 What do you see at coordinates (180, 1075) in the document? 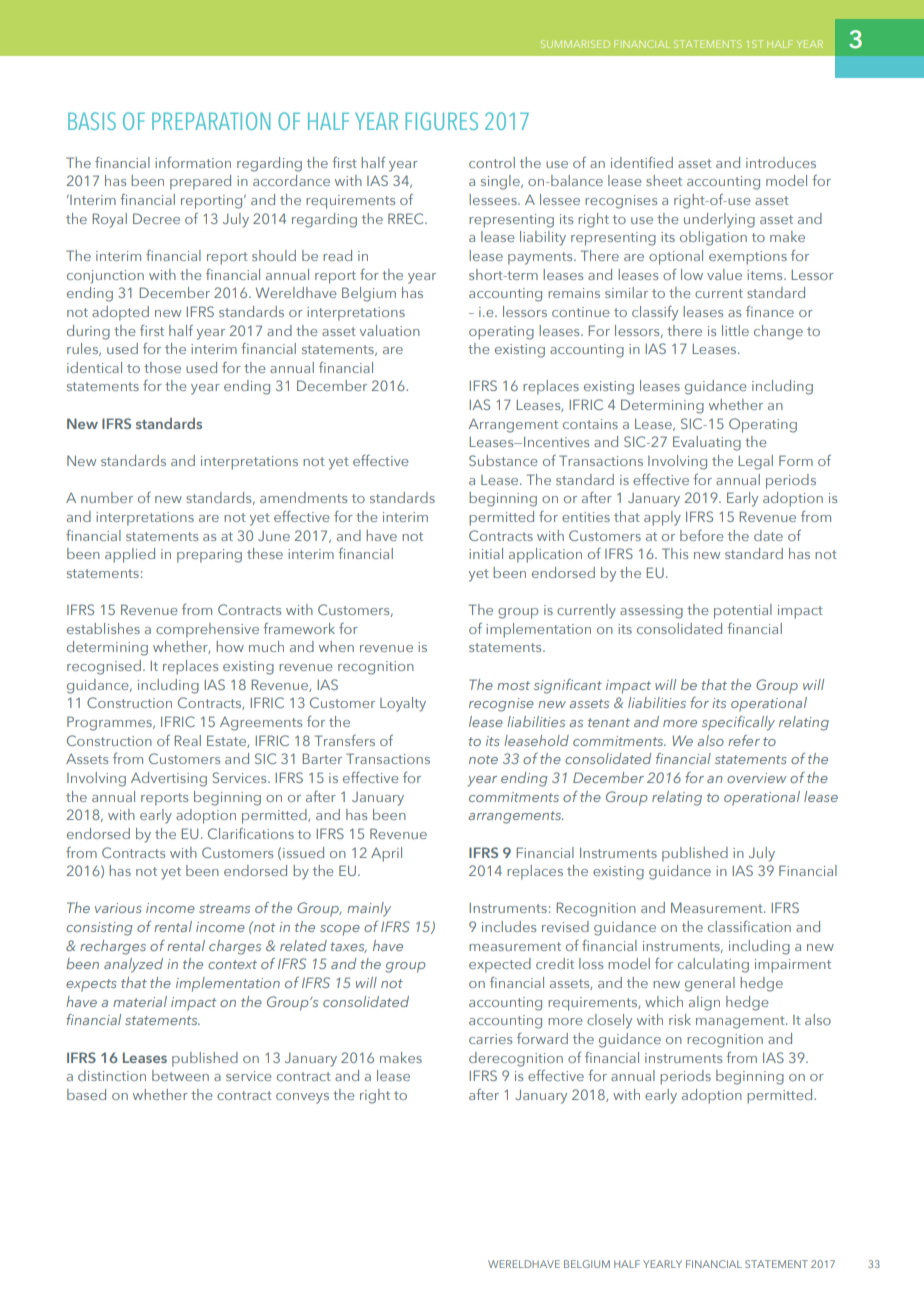
I see `between` at bounding box center [180, 1075].
